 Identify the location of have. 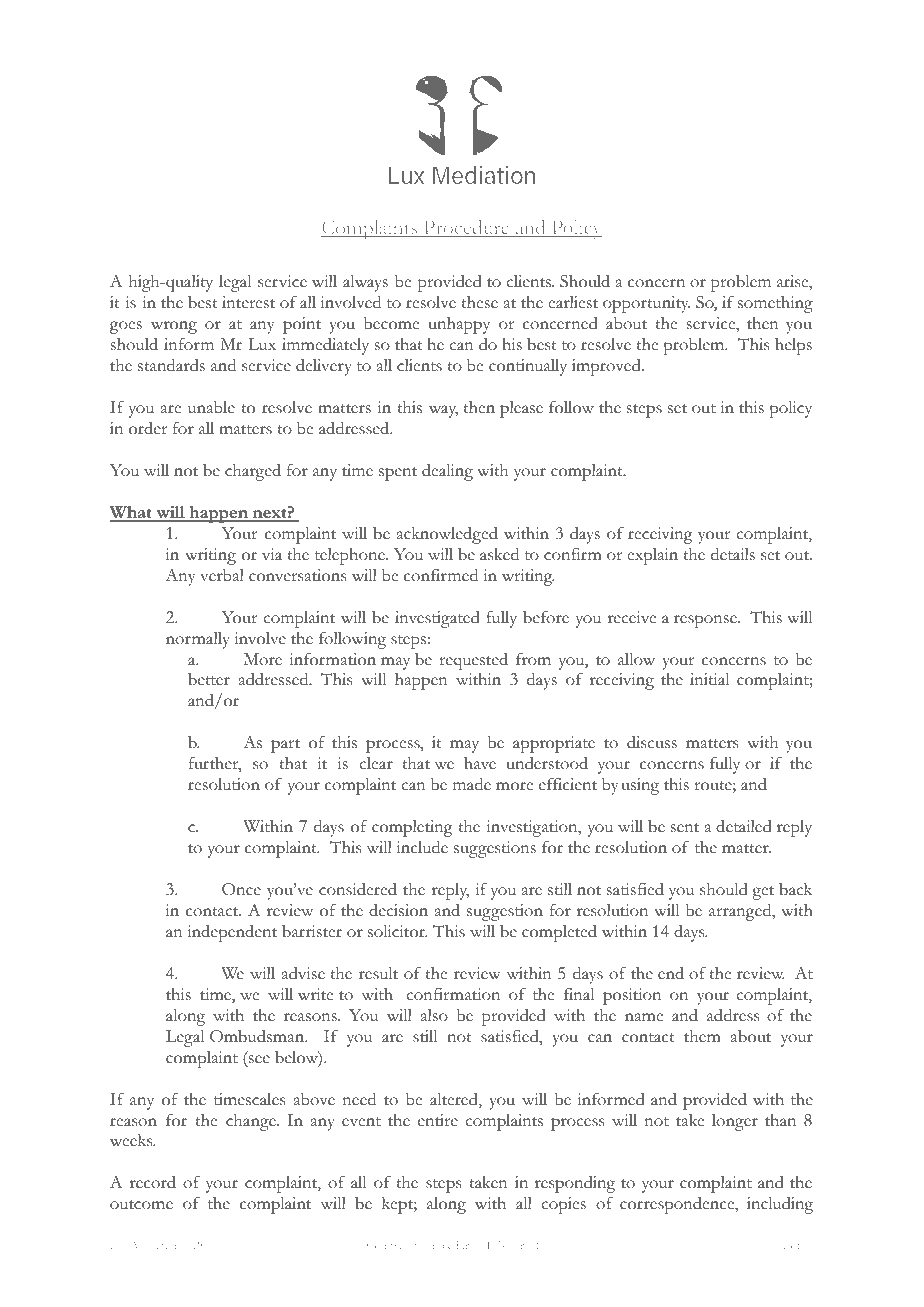
(480, 763).
